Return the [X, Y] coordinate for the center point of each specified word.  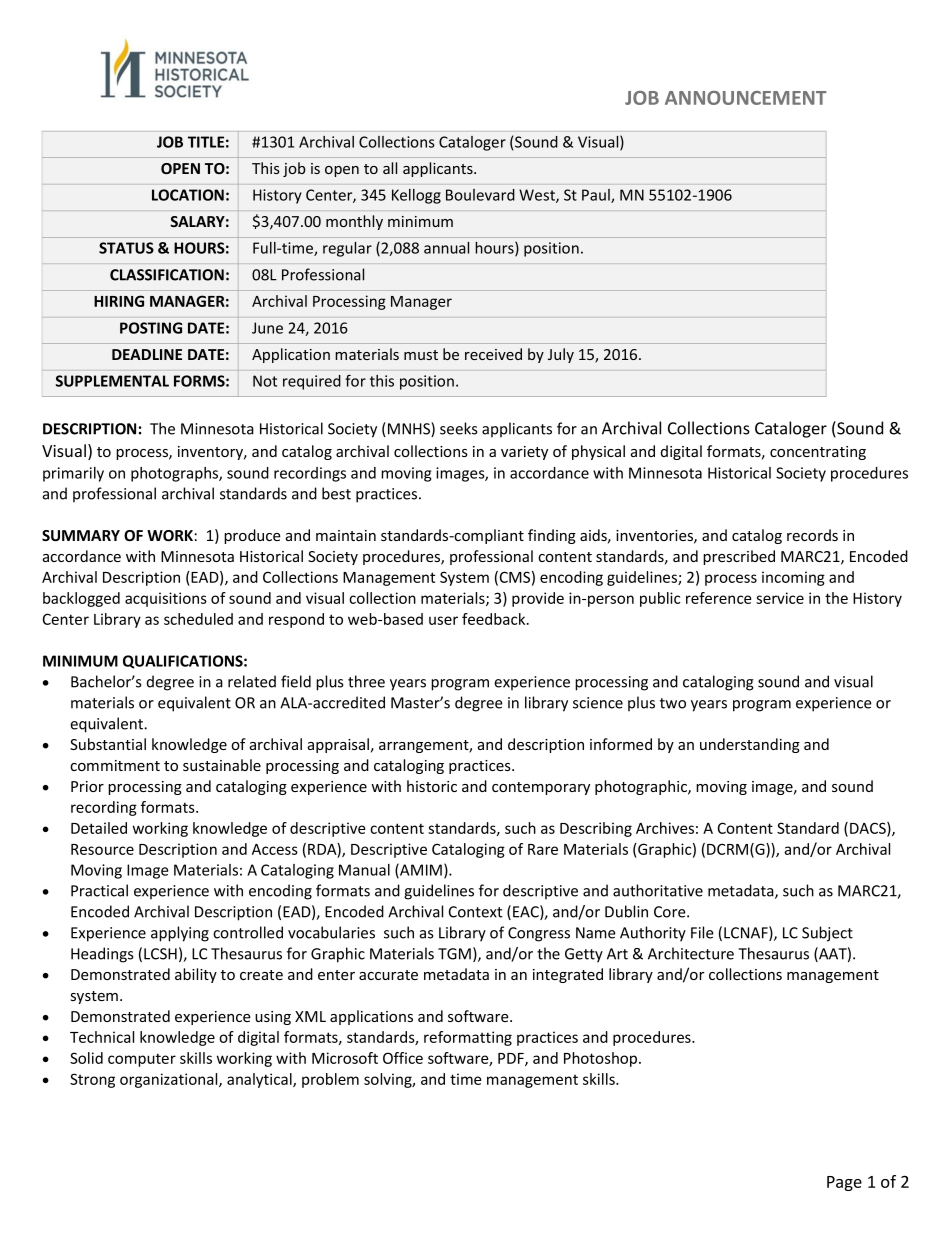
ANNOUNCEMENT [746, 98]
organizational [170, 1080]
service [780, 598]
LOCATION [188, 195]
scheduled [198, 619]
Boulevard [480, 195]
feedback [495, 619]
